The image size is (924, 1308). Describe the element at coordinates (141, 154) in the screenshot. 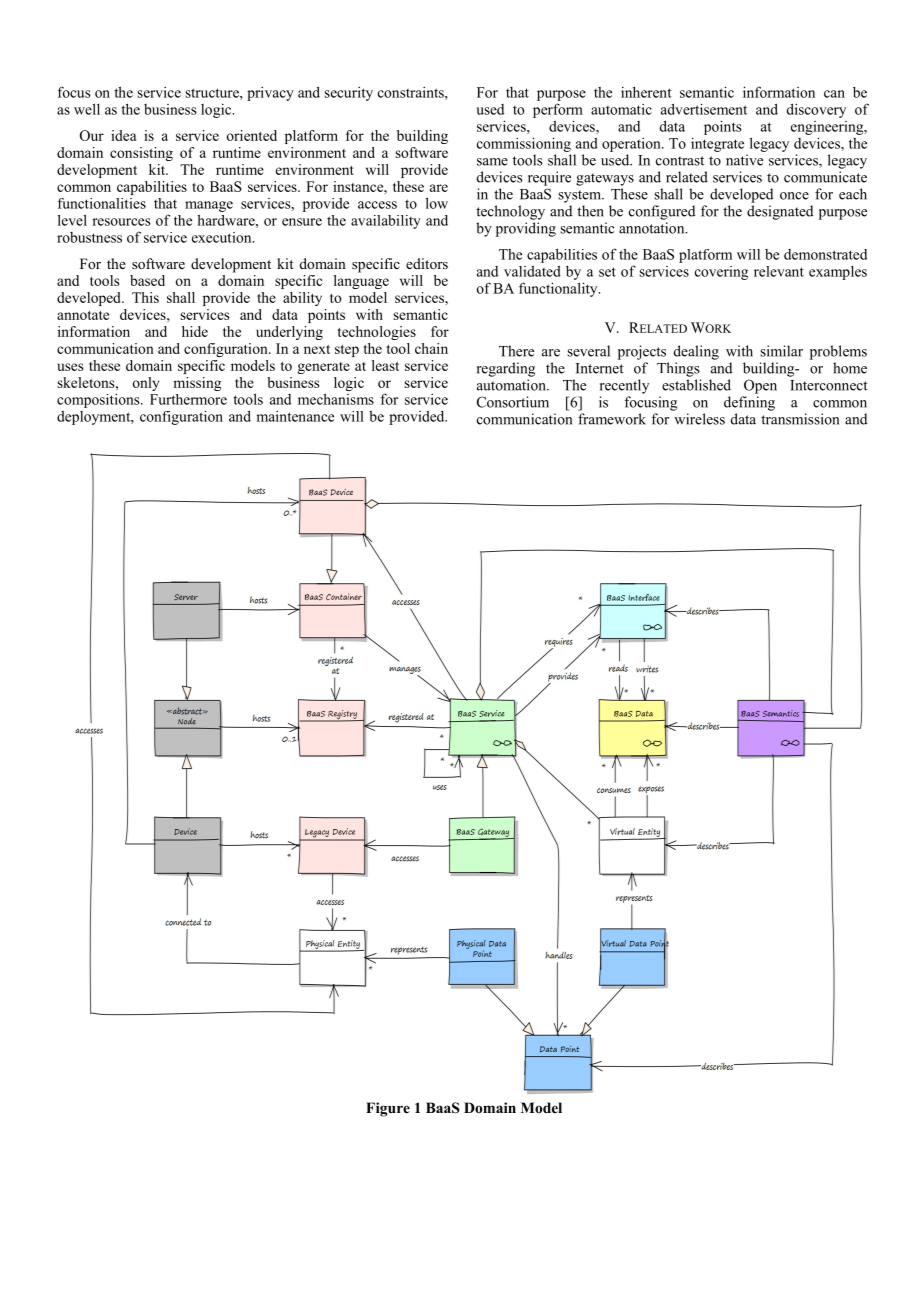

I see `consisting` at that location.
